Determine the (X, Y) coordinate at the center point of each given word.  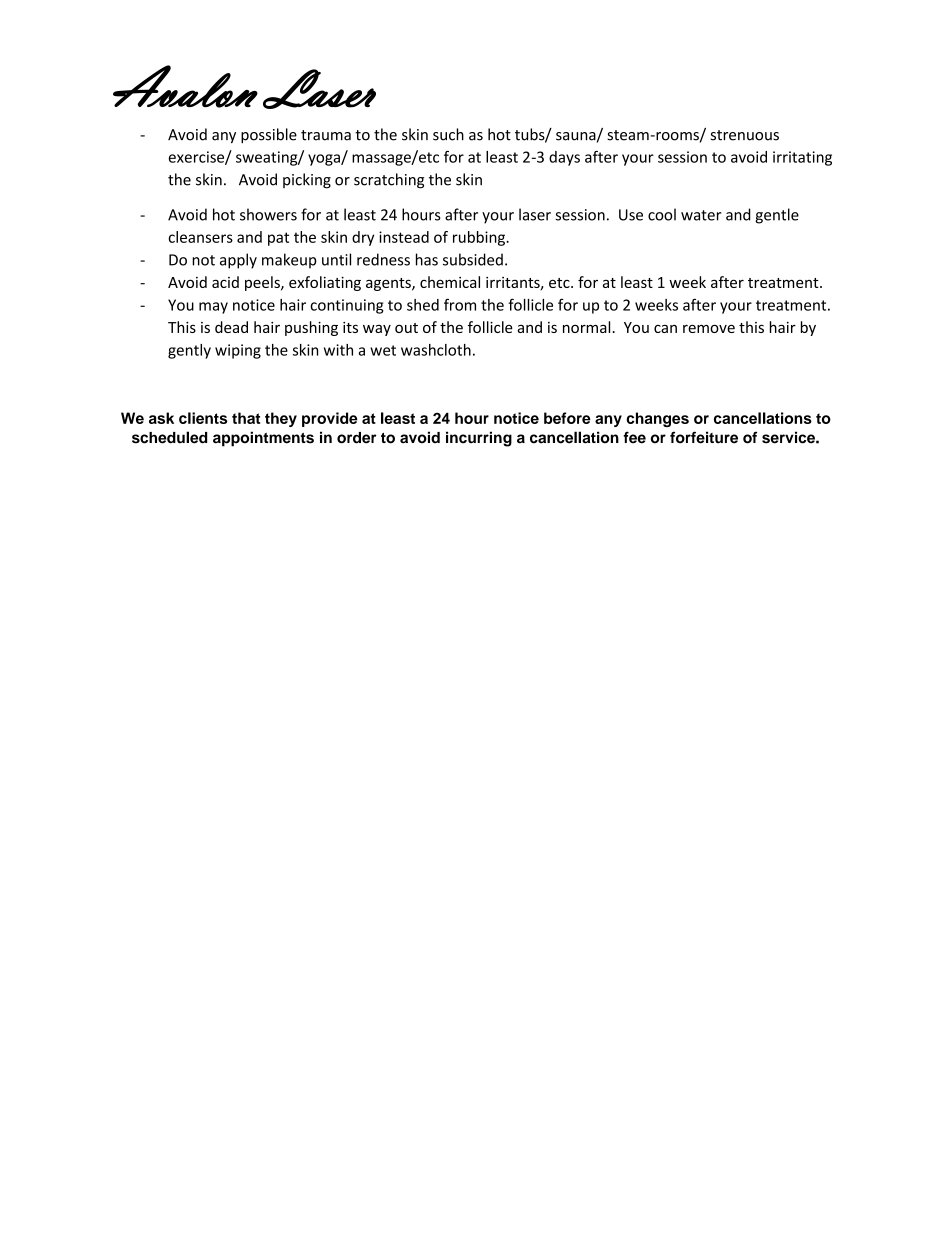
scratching (389, 181)
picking (307, 181)
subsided (473, 259)
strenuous (745, 135)
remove (709, 328)
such (448, 134)
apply (238, 261)
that (246, 418)
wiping (238, 351)
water (701, 215)
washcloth (436, 350)
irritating (802, 158)
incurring (479, 439)
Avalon (185, 86)
